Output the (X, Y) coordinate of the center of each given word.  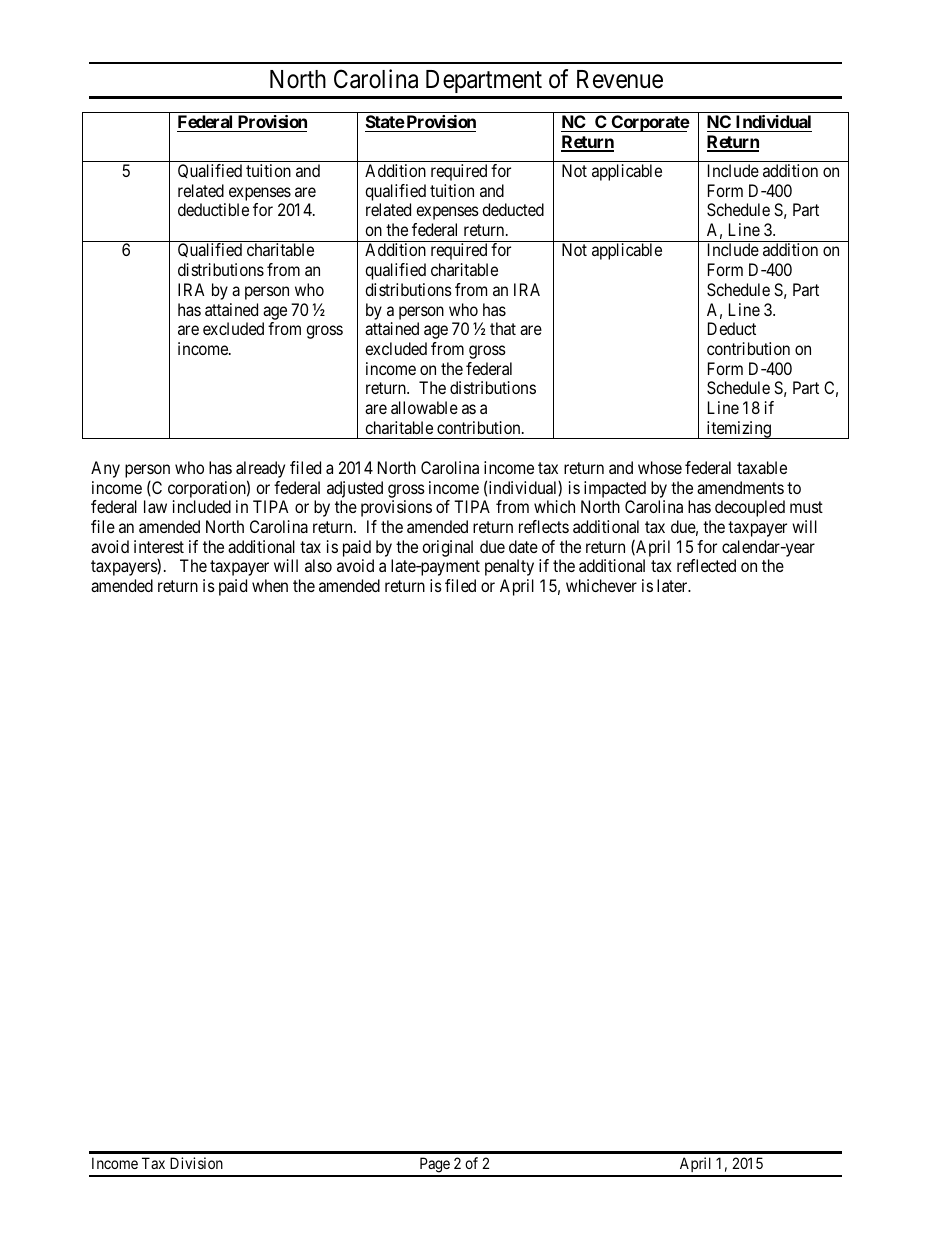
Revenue (620, 79)
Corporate (650, 123)
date (523, 546)
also (318, 565)
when (270, 585)
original (447, 548)
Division (196, 1163)
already (260, 471)
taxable (762, 467)
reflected (706, 565)
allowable (424, 407)
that (503, 328)
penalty (509, 567)
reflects (544, 526)
